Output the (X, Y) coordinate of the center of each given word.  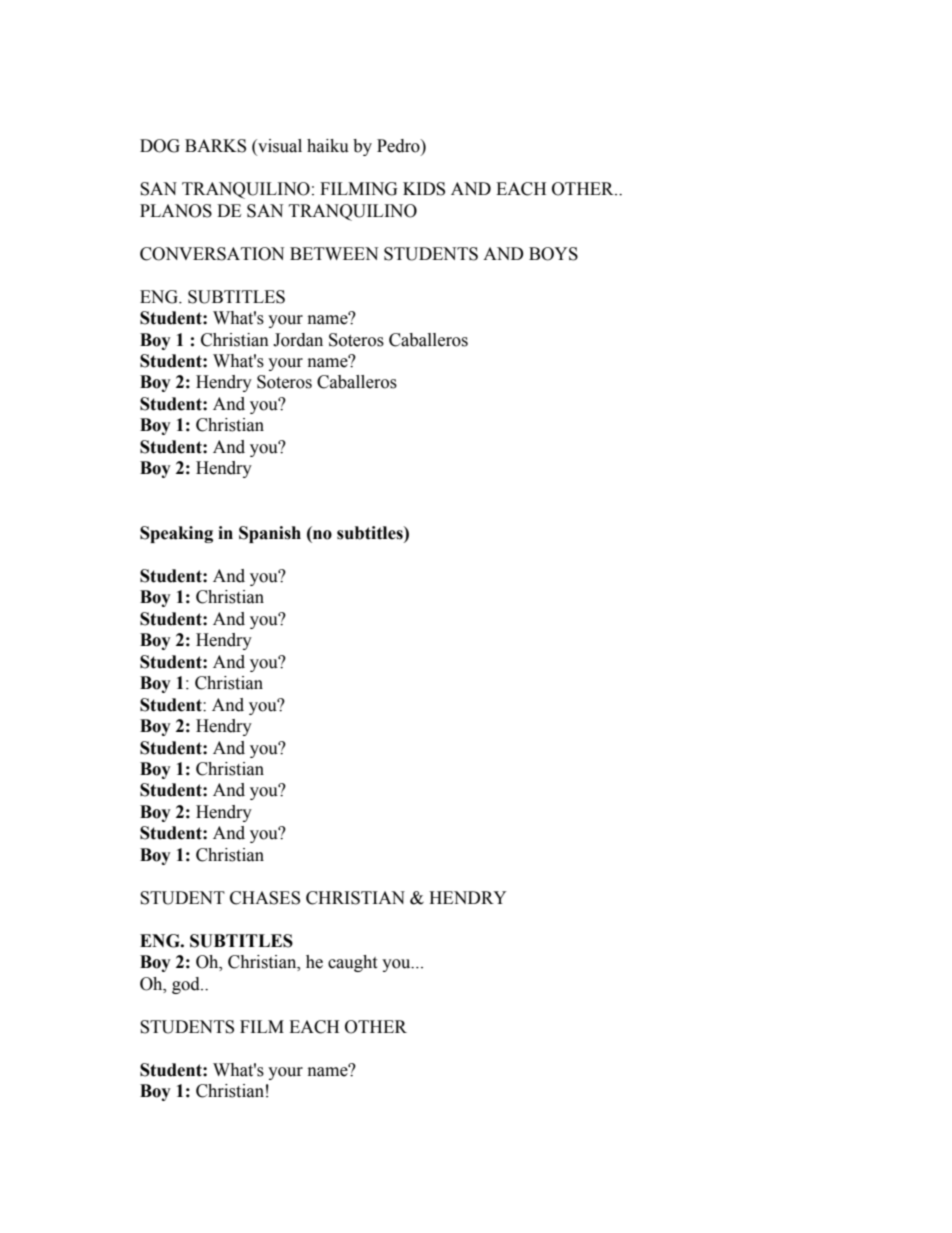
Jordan (298, 340)
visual (279, 147)
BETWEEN (334, 253)
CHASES (265, 898)
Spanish (270, 534)
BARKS (215, 146)
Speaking (176, 534)
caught (352, 963)
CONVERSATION (212, 254)
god (187, 985)
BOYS (553, 254)
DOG (160, 146)
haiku (328, 146)
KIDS (424, 189)
